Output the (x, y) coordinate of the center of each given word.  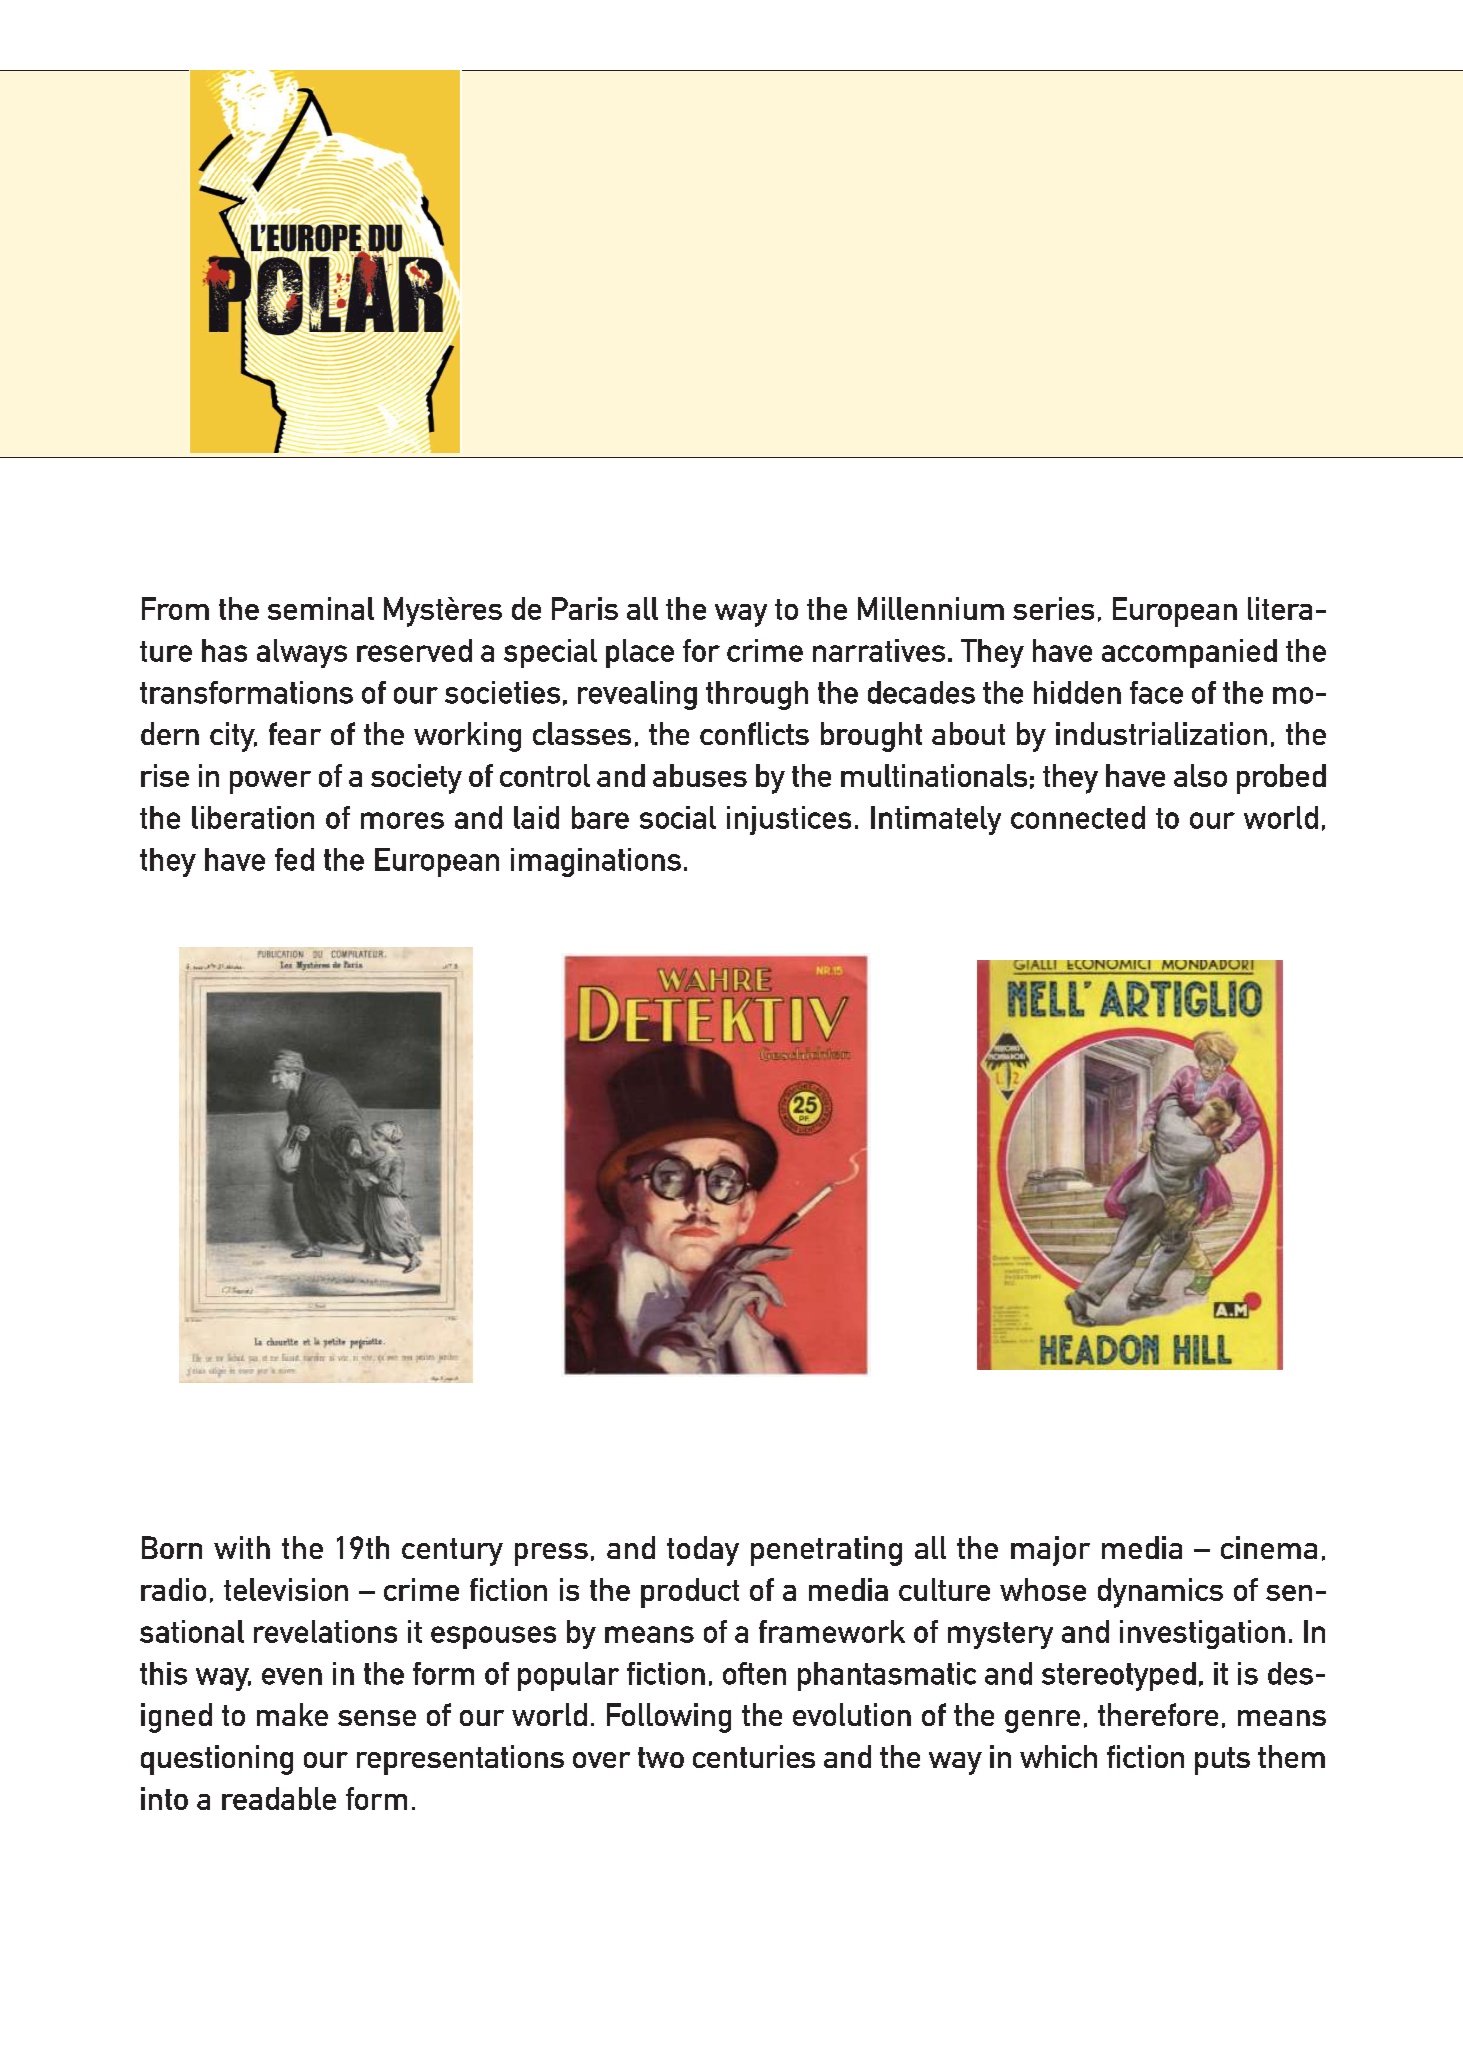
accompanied (1189, 653)
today (703, 1551)
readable (279, 1798)
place (640, 653)
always (302, 653)
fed (294, 859)
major (1050, 1551)
